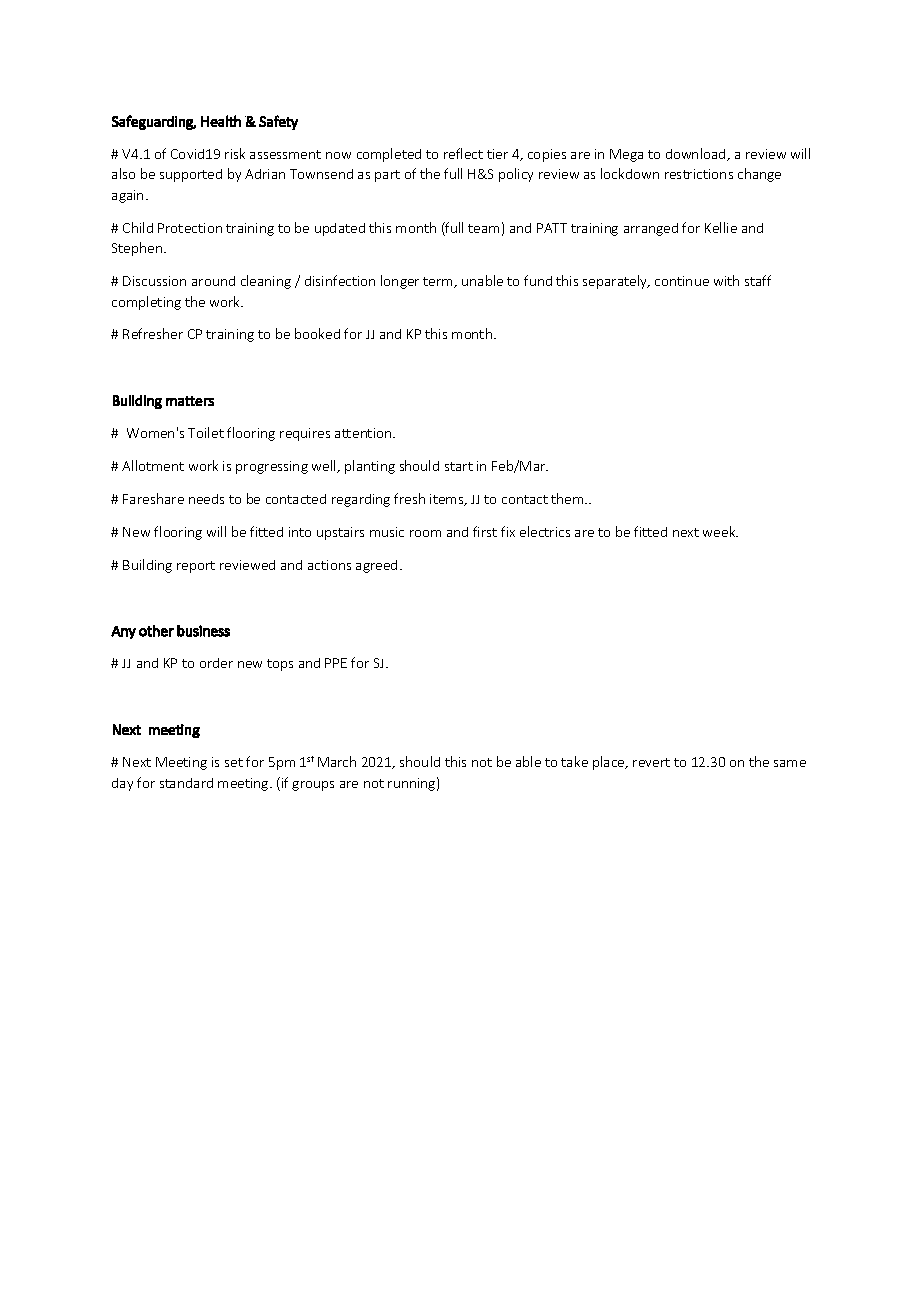 This screenshot has width=924, height=1308. I want to click on revert, so click(651, 762).
